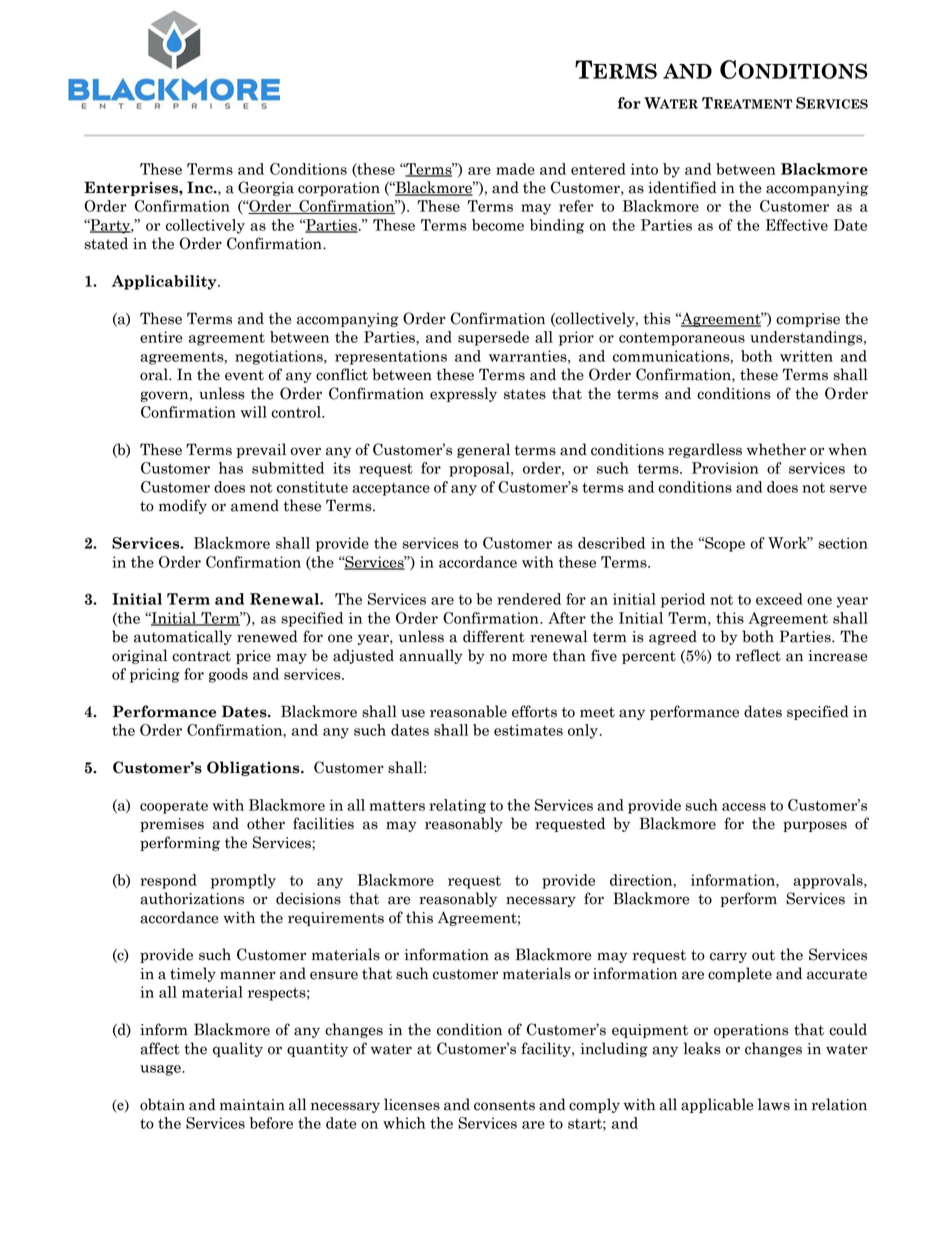  What do you see at coordinates (201, 656) in the image?
I see `contract` at bounding box center [201, 656].
